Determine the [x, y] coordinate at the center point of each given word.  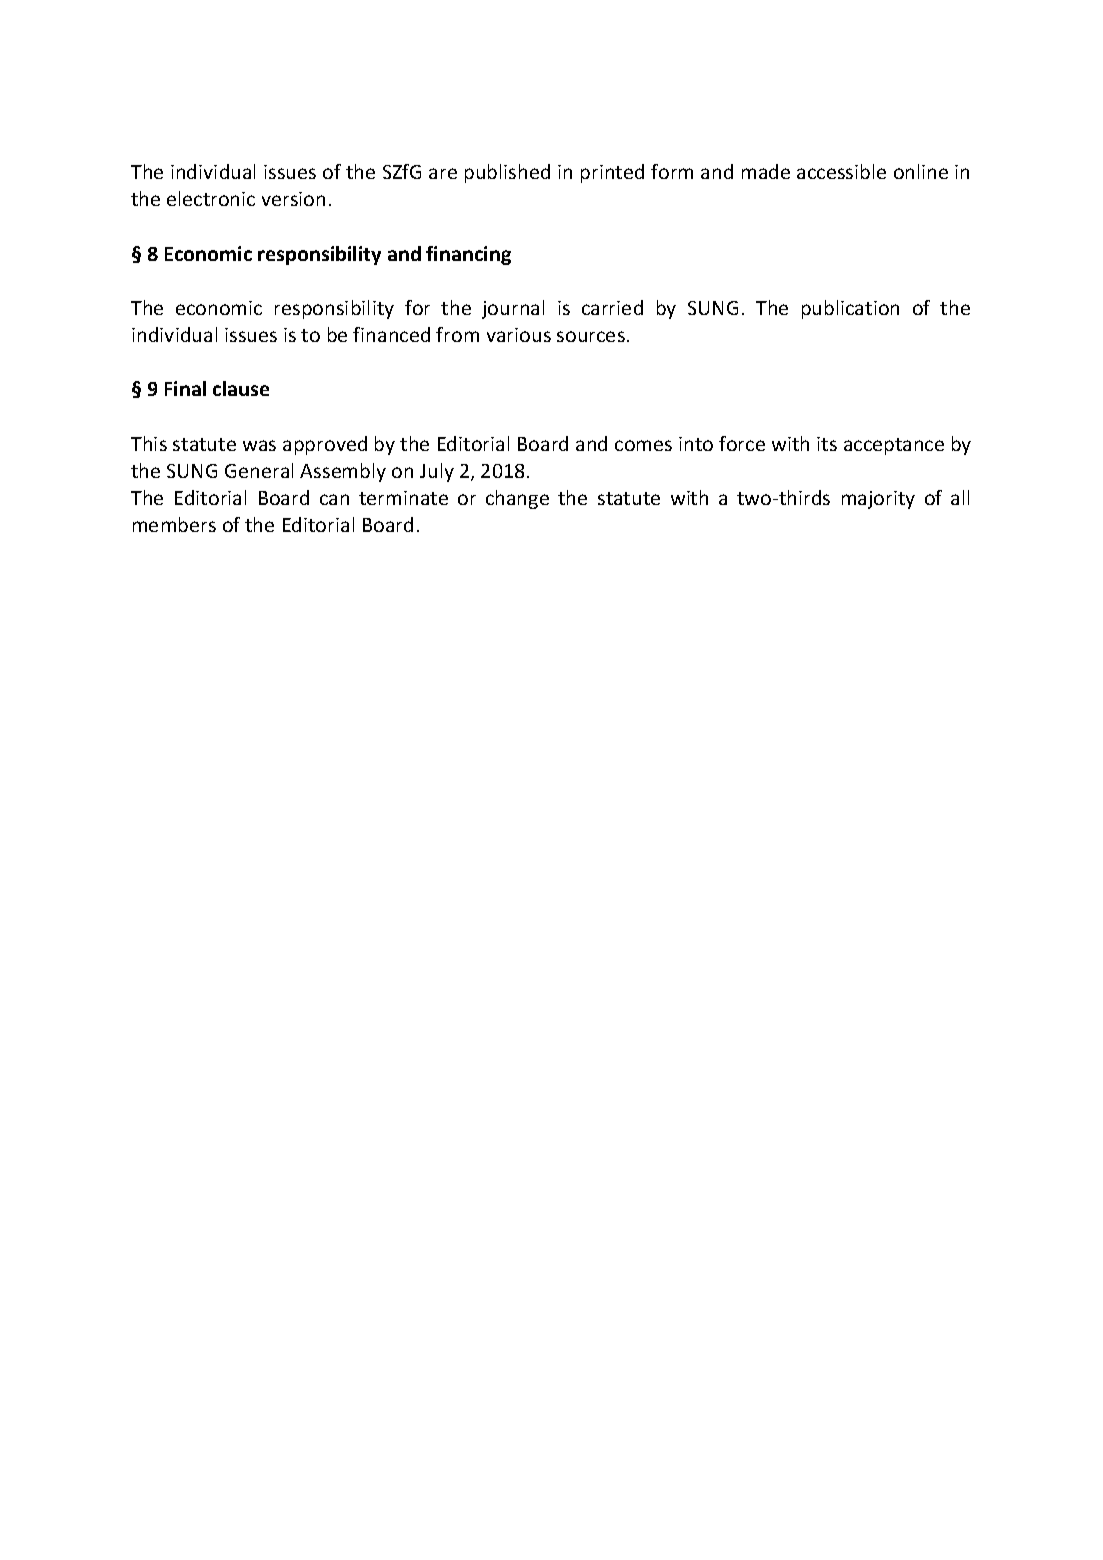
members [174, 524]
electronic [211, 198]
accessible [841, 171]
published [507, 173]
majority [878, 500]
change [517, 499]
